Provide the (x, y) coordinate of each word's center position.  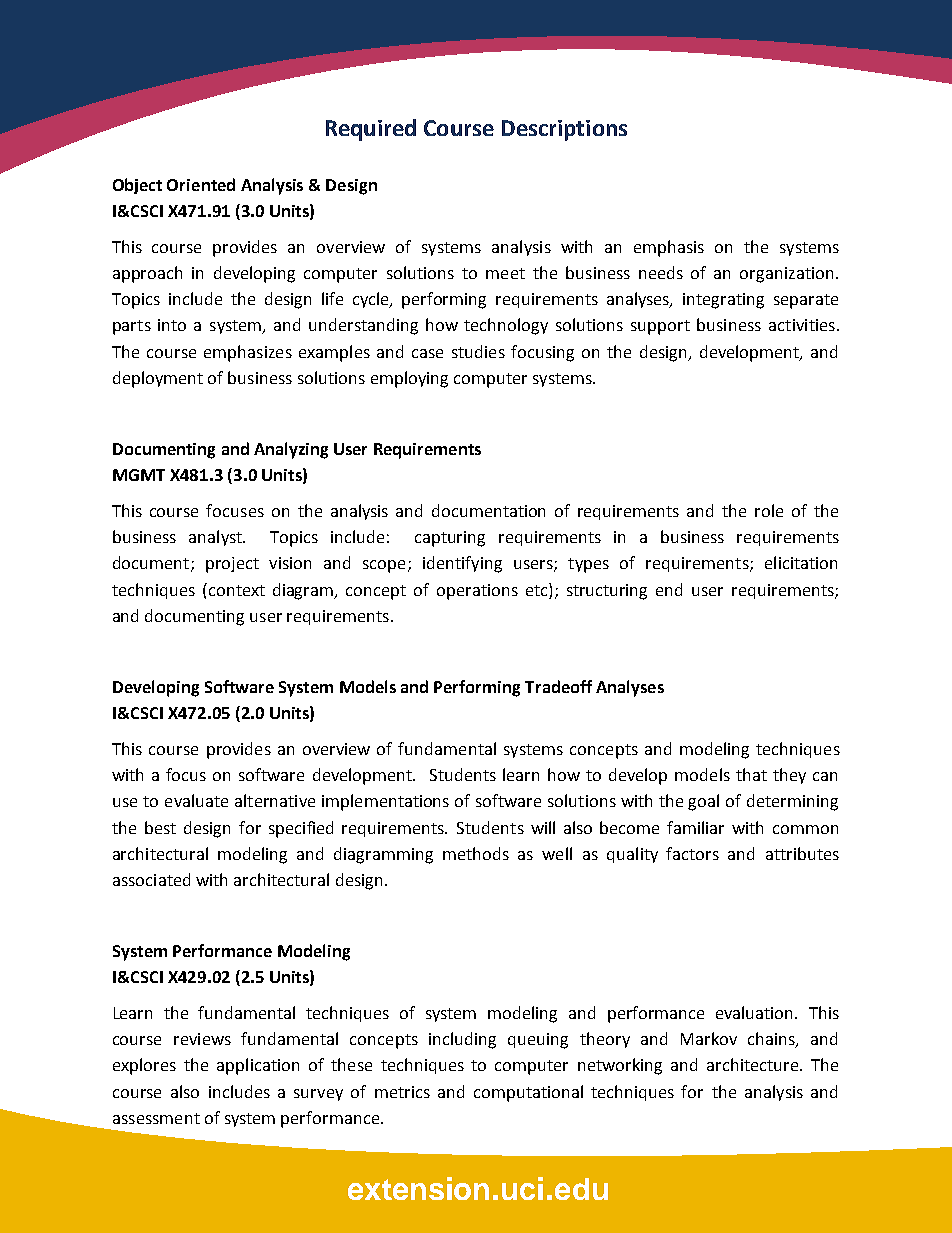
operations (477, 592)
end (669, 589)
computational (528, 1093)
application (258, 1066)
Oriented (201, 184)
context (235, 589)
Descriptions (564, 130)
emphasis (669, 248)
